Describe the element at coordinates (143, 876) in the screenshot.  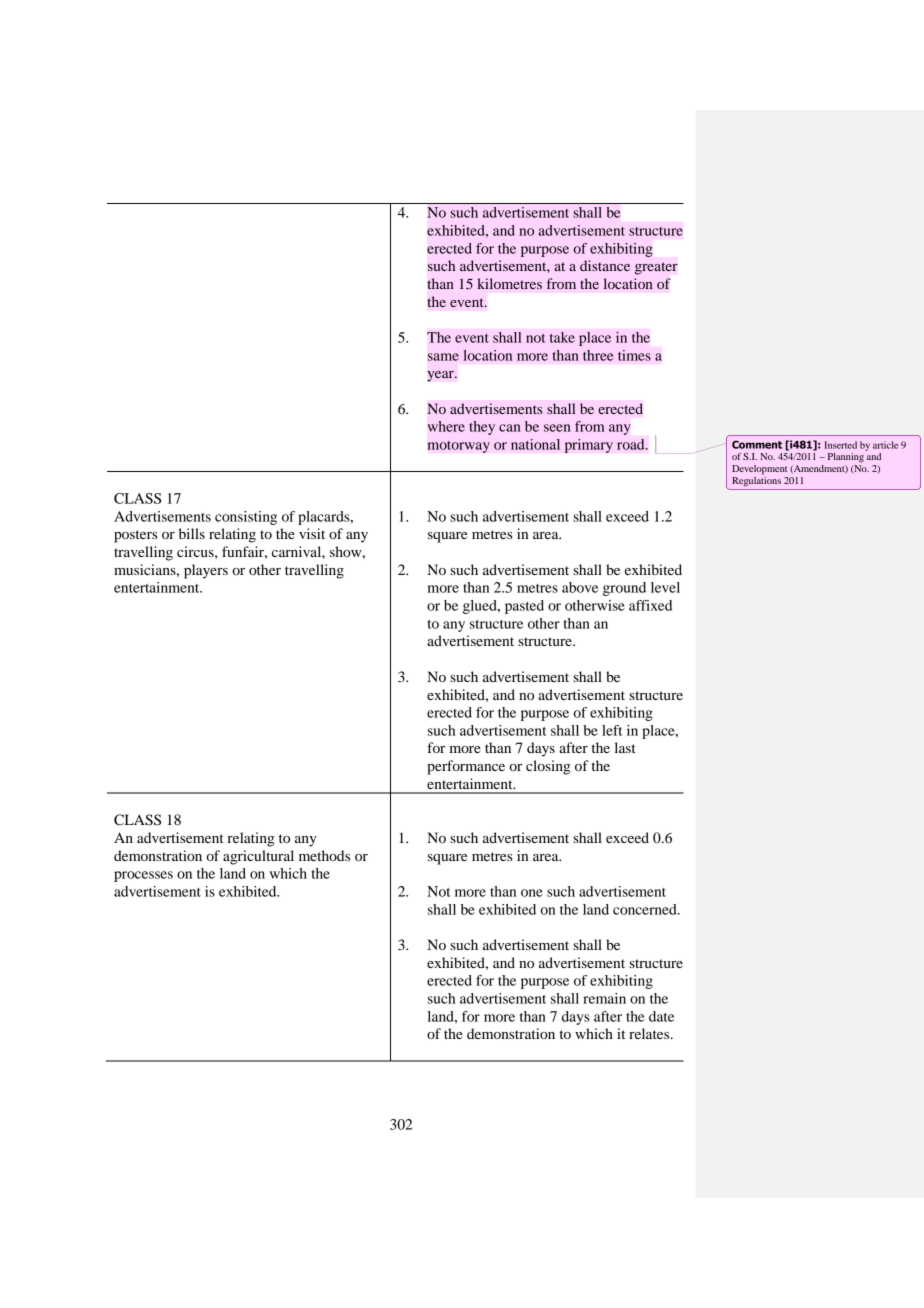
I see `processes` at that location.
